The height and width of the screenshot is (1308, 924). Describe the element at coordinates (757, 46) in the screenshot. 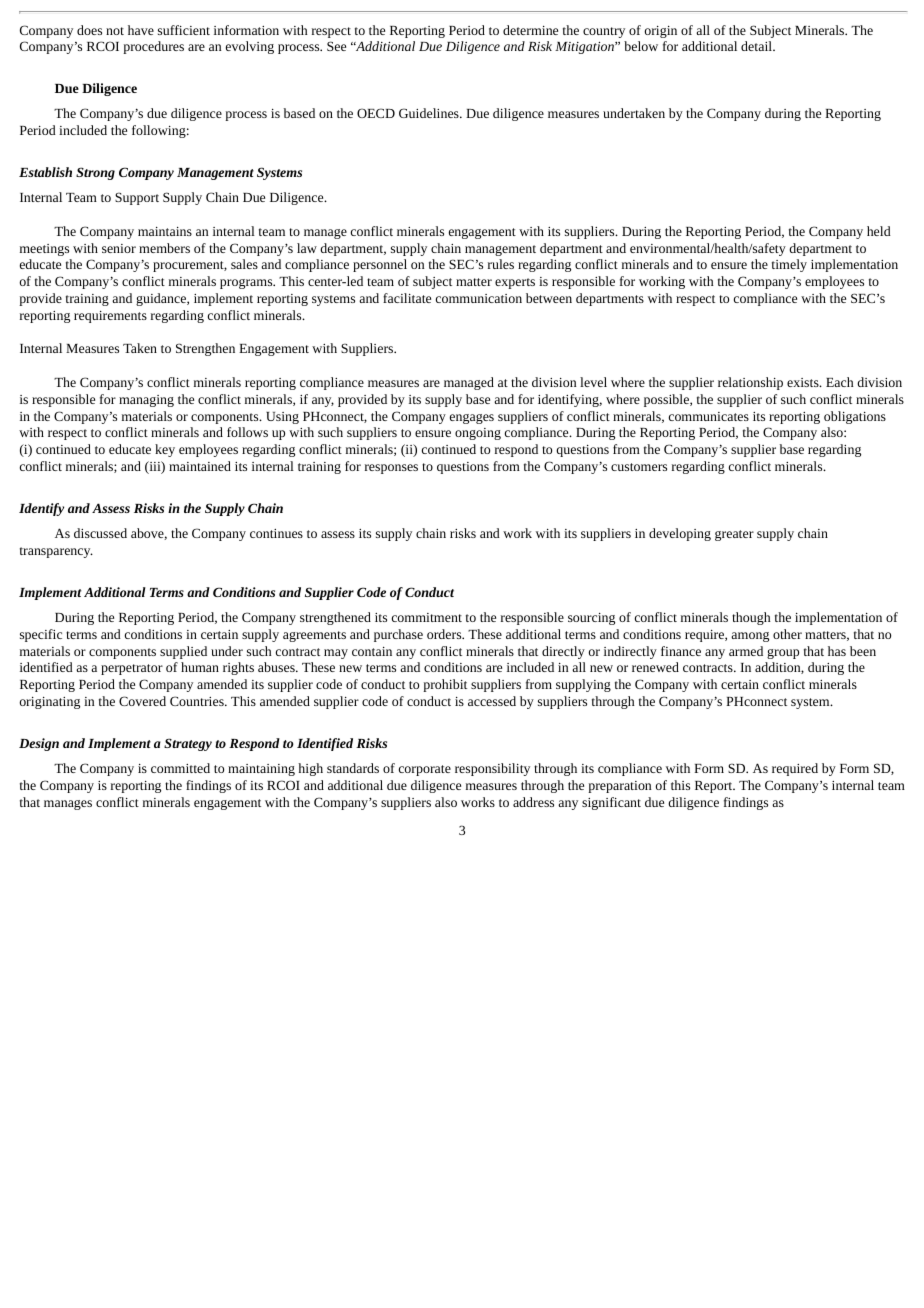

I see `detail` at that location.
